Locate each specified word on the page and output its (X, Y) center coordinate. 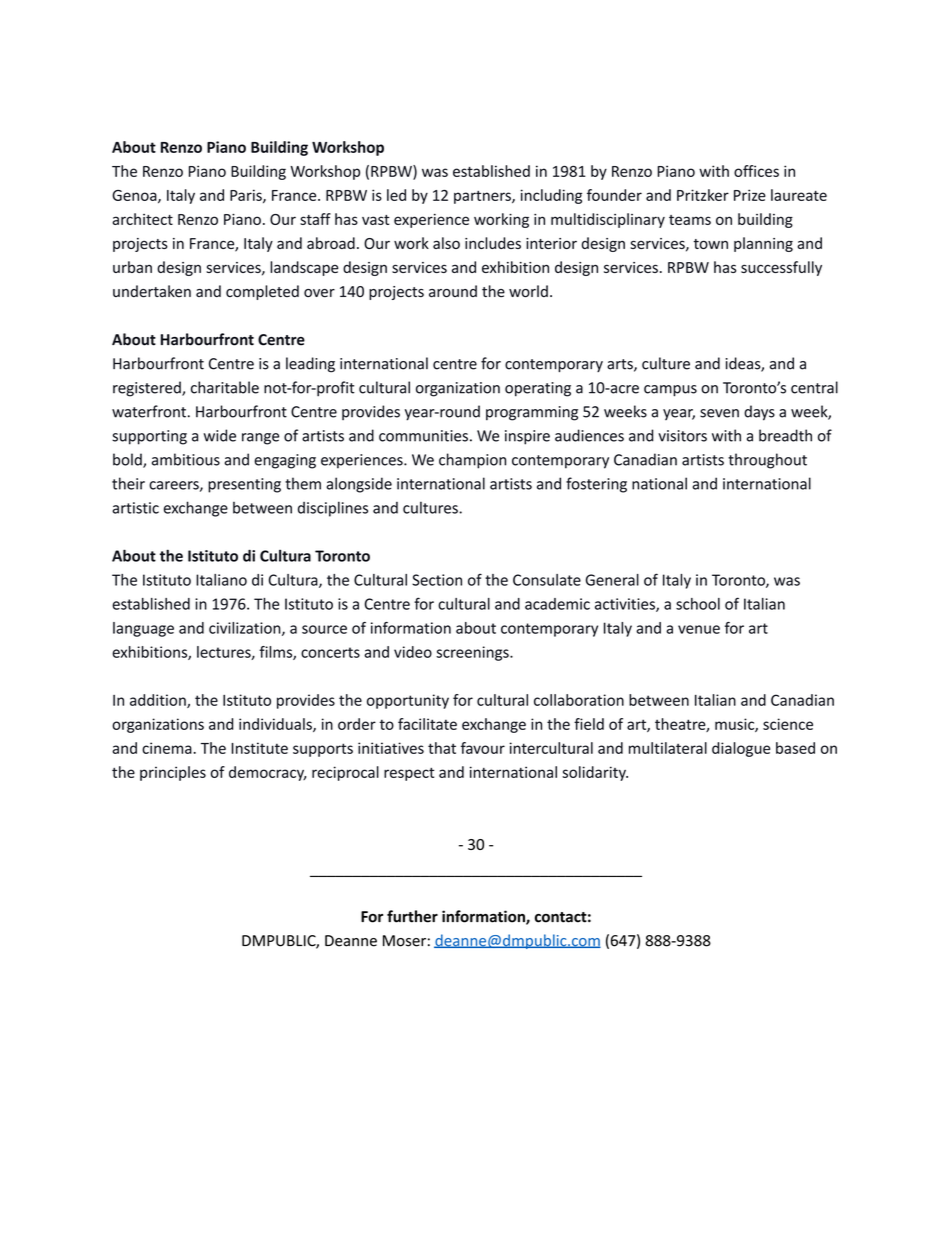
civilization (246, 629)
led (396, 195)
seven (719, 413)
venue (699, 629)
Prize (750, 195)
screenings (473, 653)
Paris (247, 196)
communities (423, 436)
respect (409, 774)
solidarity (595, 773)
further (412, 916)
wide (220, 435)
